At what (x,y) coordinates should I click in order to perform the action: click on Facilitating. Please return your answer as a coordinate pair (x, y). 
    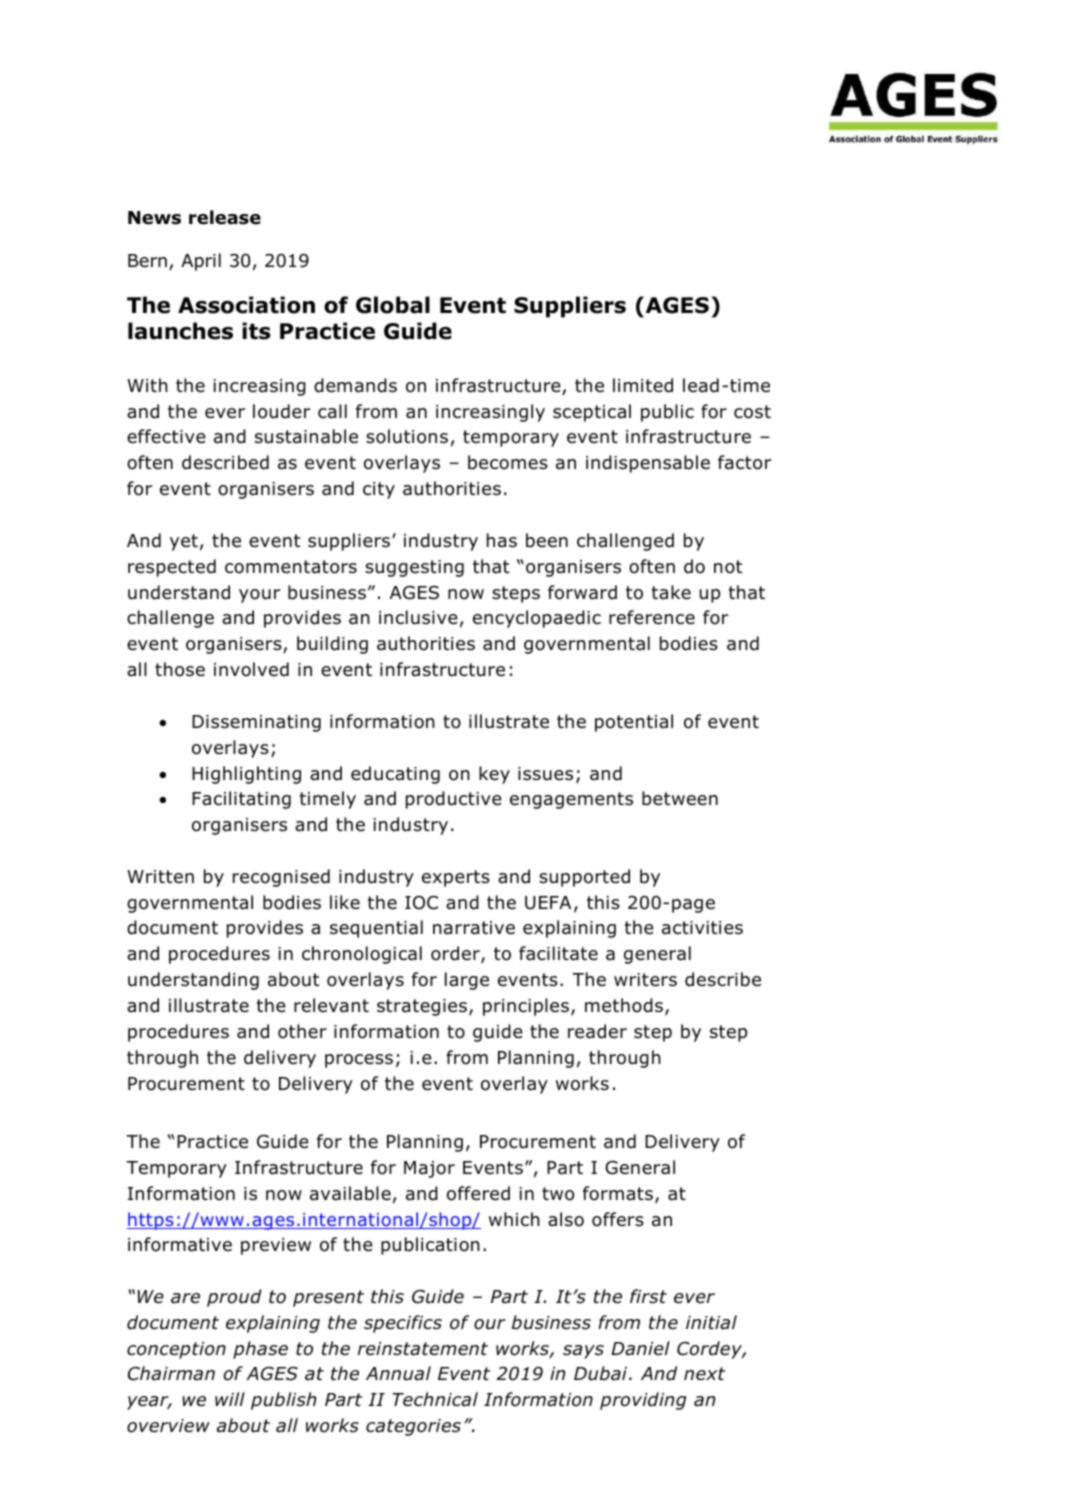
    Looking at the image, I should click on (241, 800).
